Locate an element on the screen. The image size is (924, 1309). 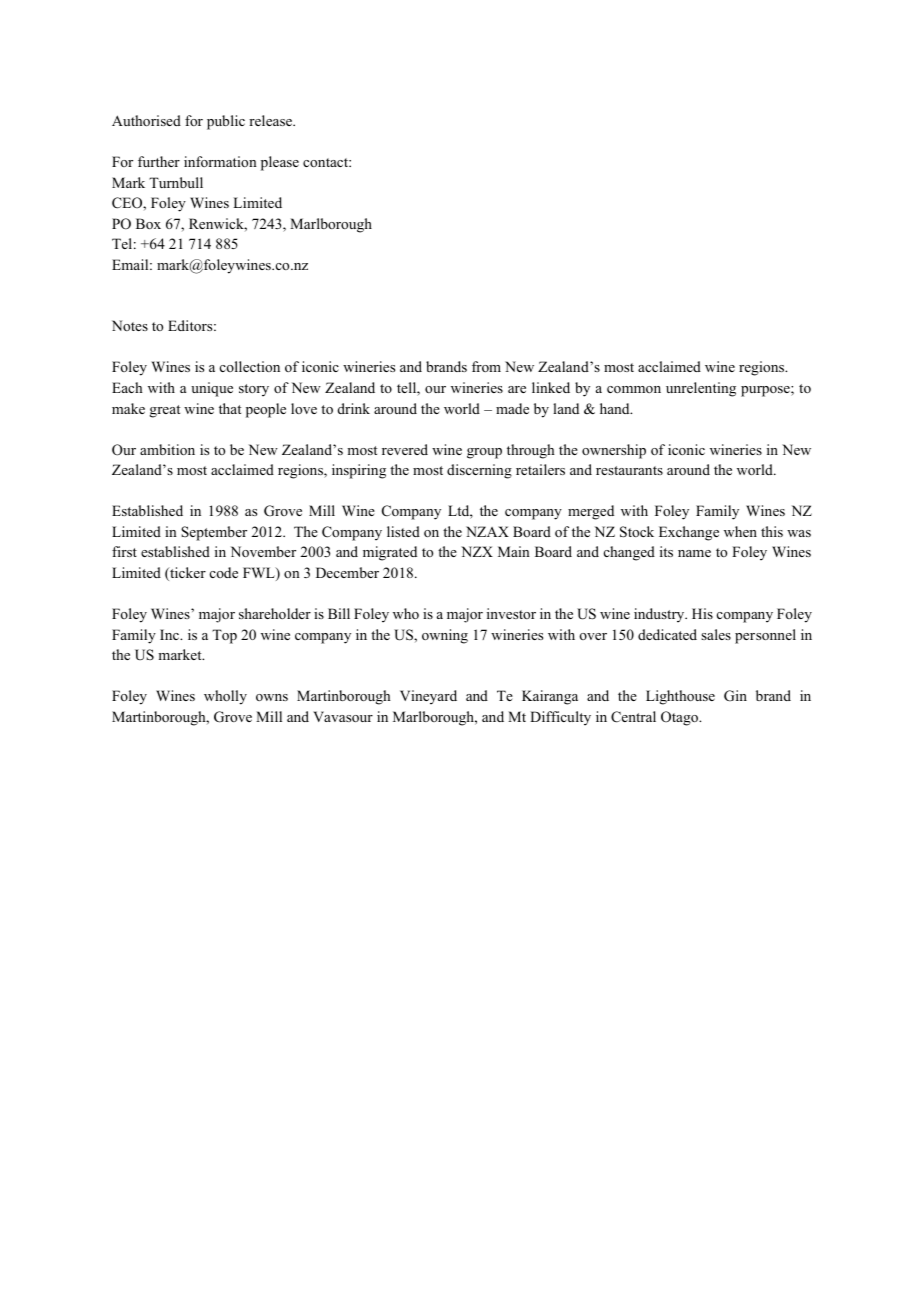
wholly is located at coordinates (225, 697).
